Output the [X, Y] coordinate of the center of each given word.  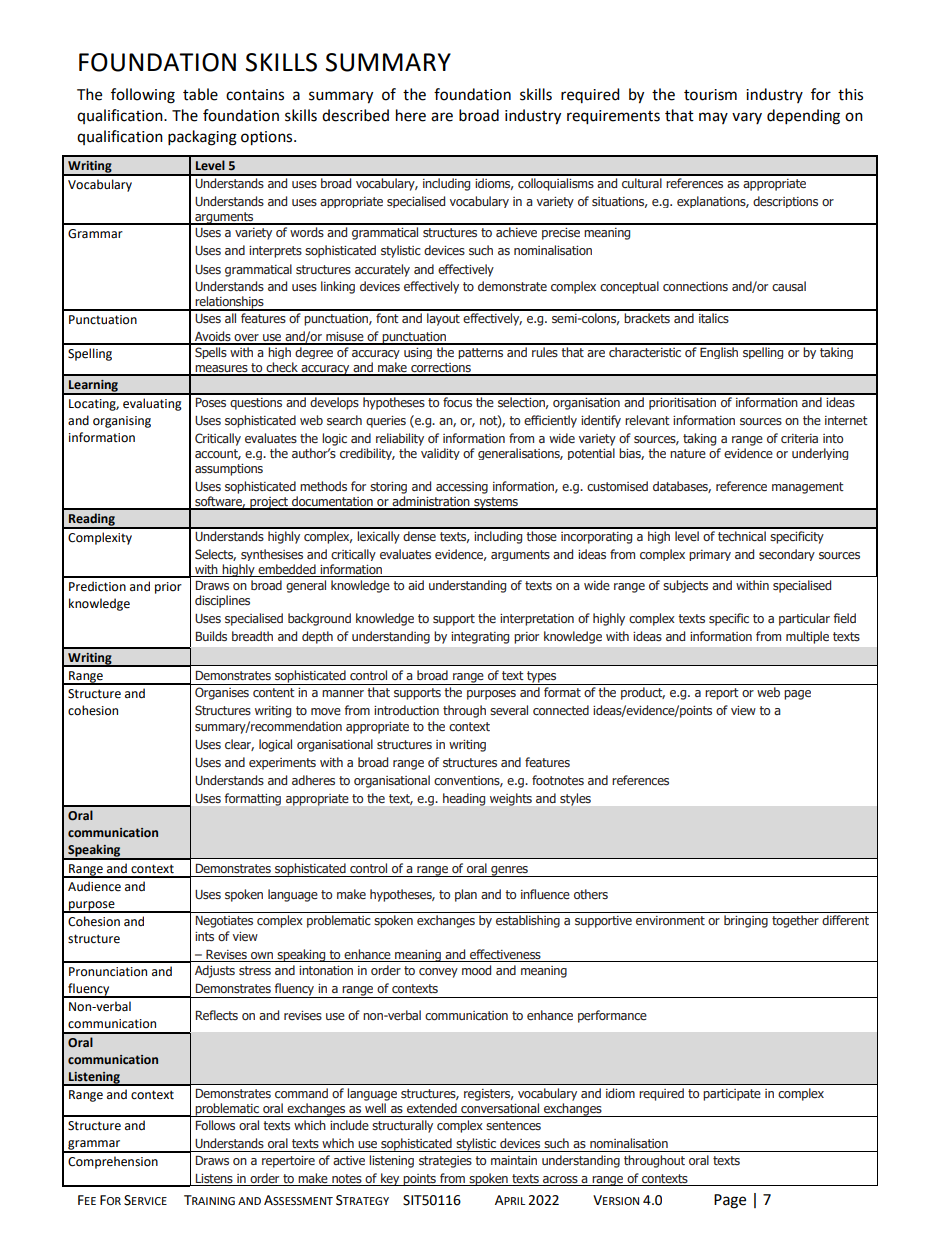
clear [239, 745]
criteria [799, 438]
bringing [746, 921]
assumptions [229, 470]
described [355, 115]
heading [464, 799]
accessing [462, 488]
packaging [202, 138]
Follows [215, 1125]
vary [747, 118]
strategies [445, 1162]
